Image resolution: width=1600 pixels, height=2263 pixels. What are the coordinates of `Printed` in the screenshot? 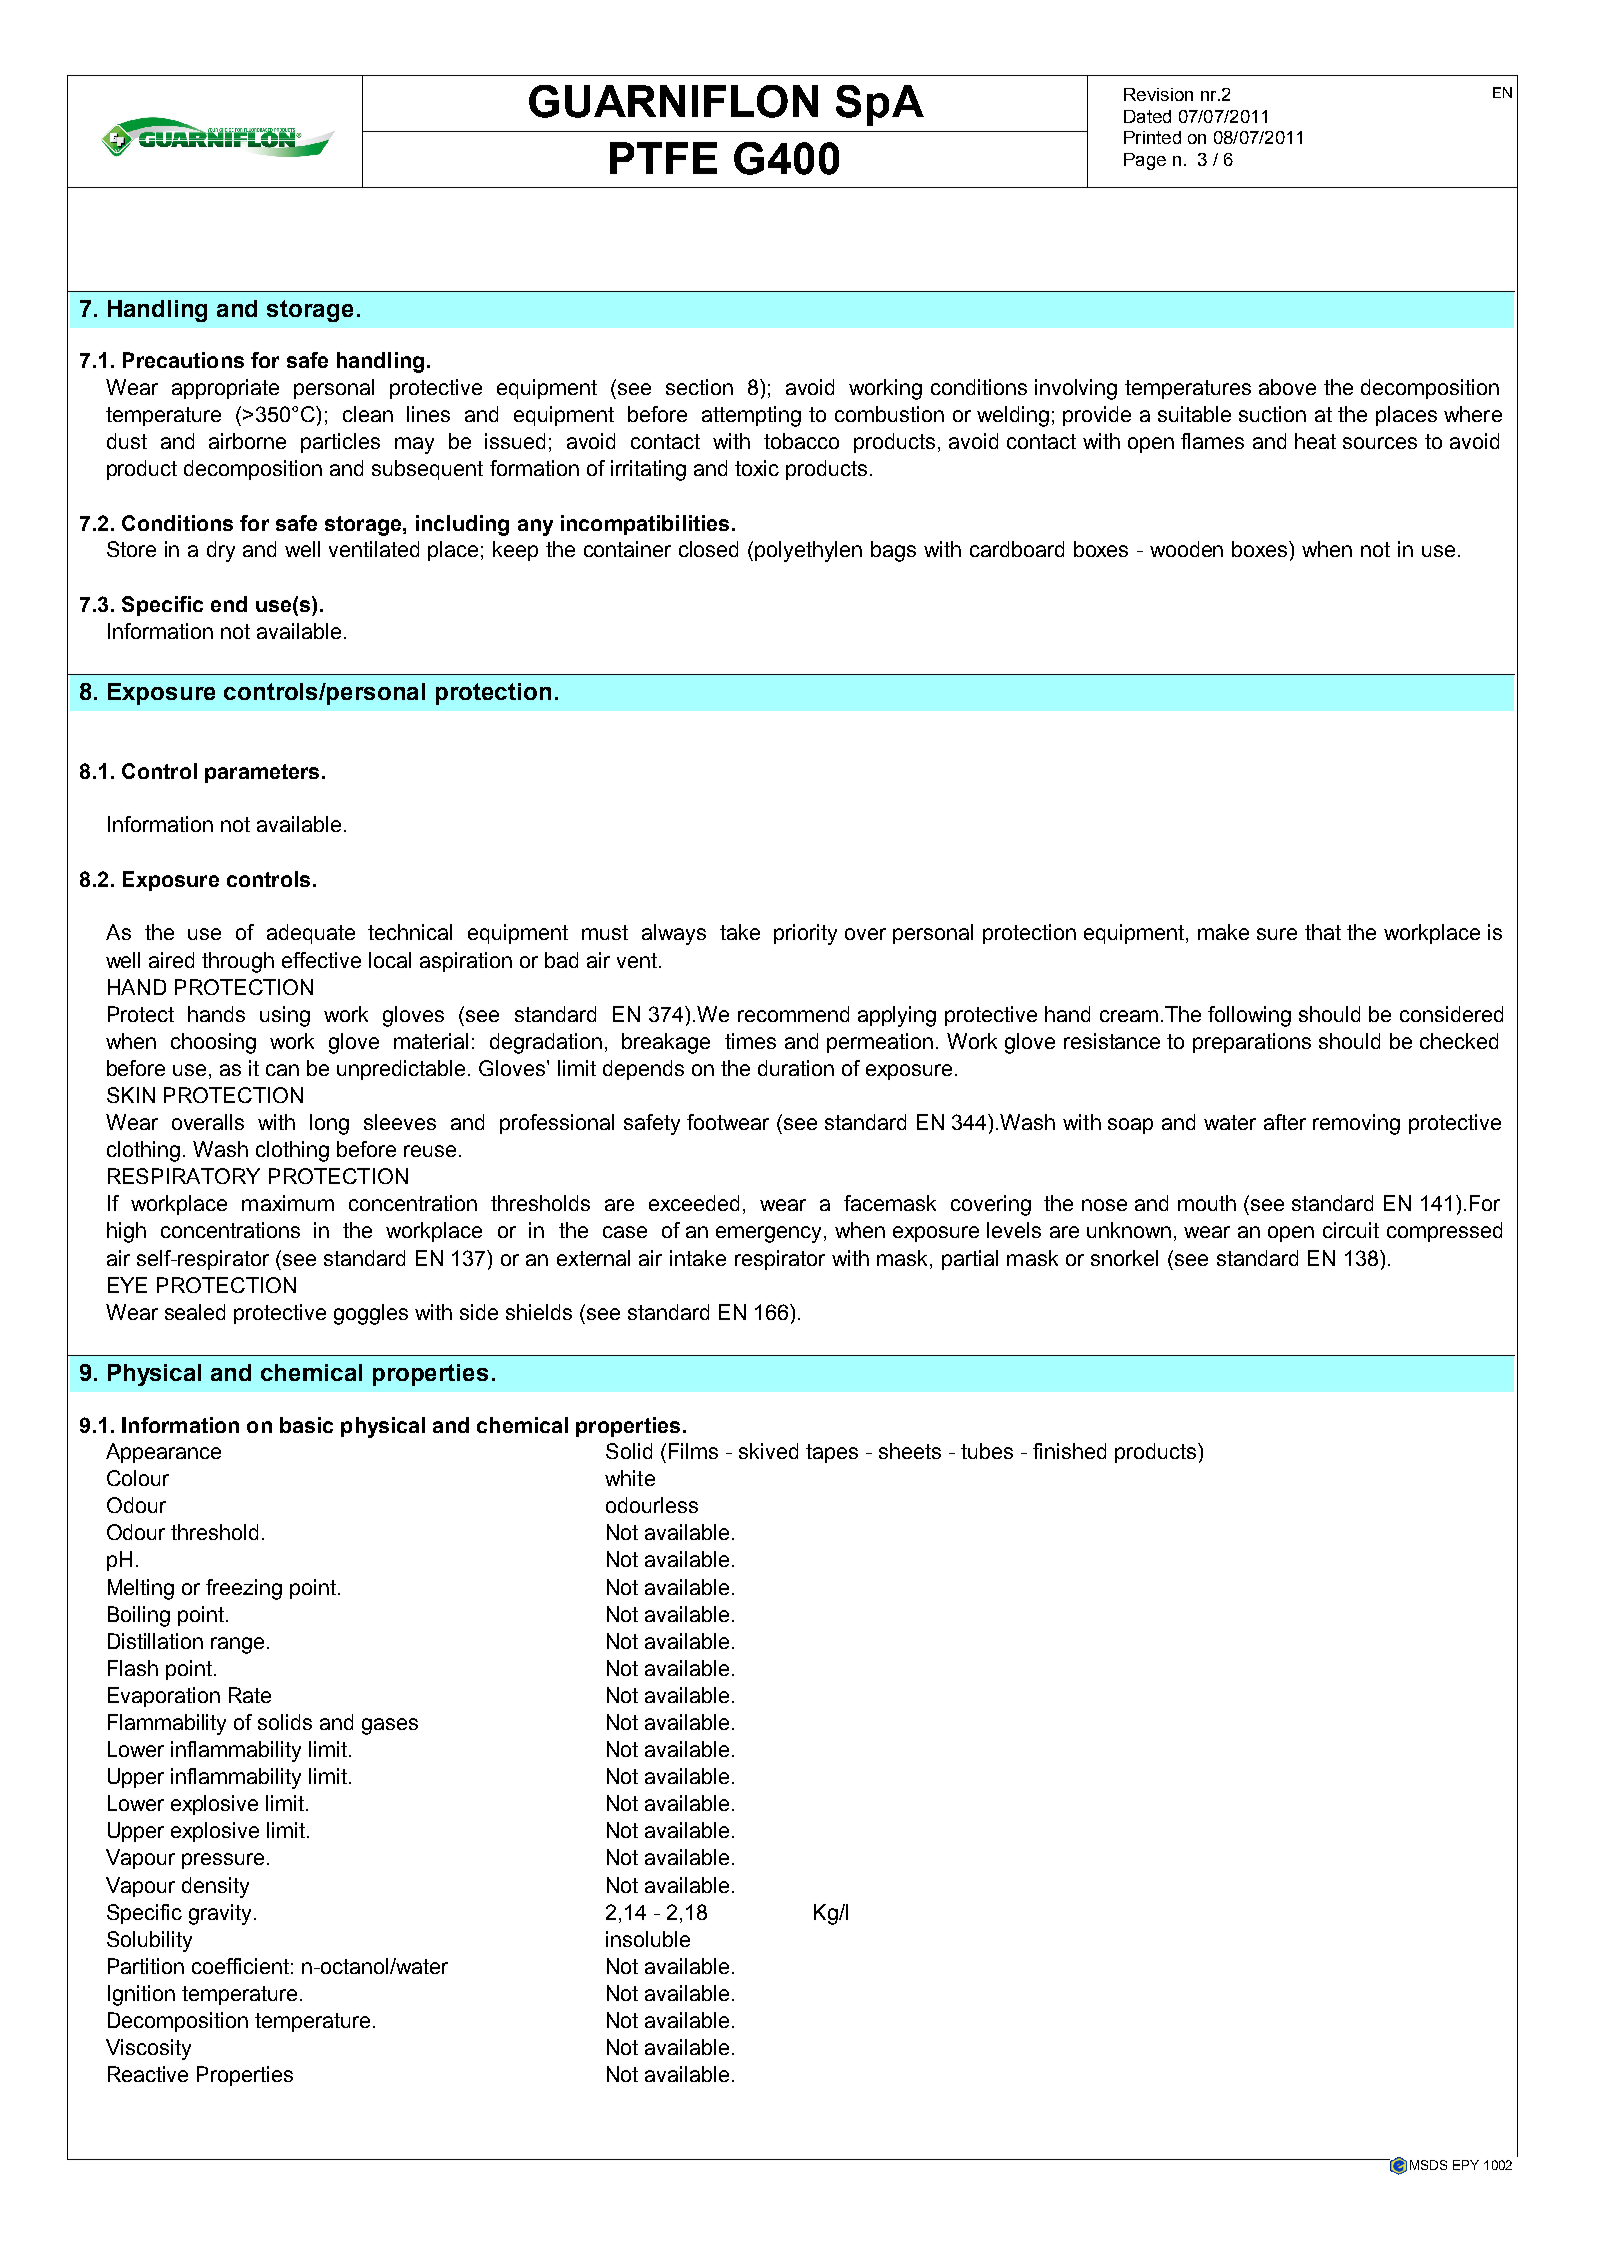 It's located at (1152, 137).
